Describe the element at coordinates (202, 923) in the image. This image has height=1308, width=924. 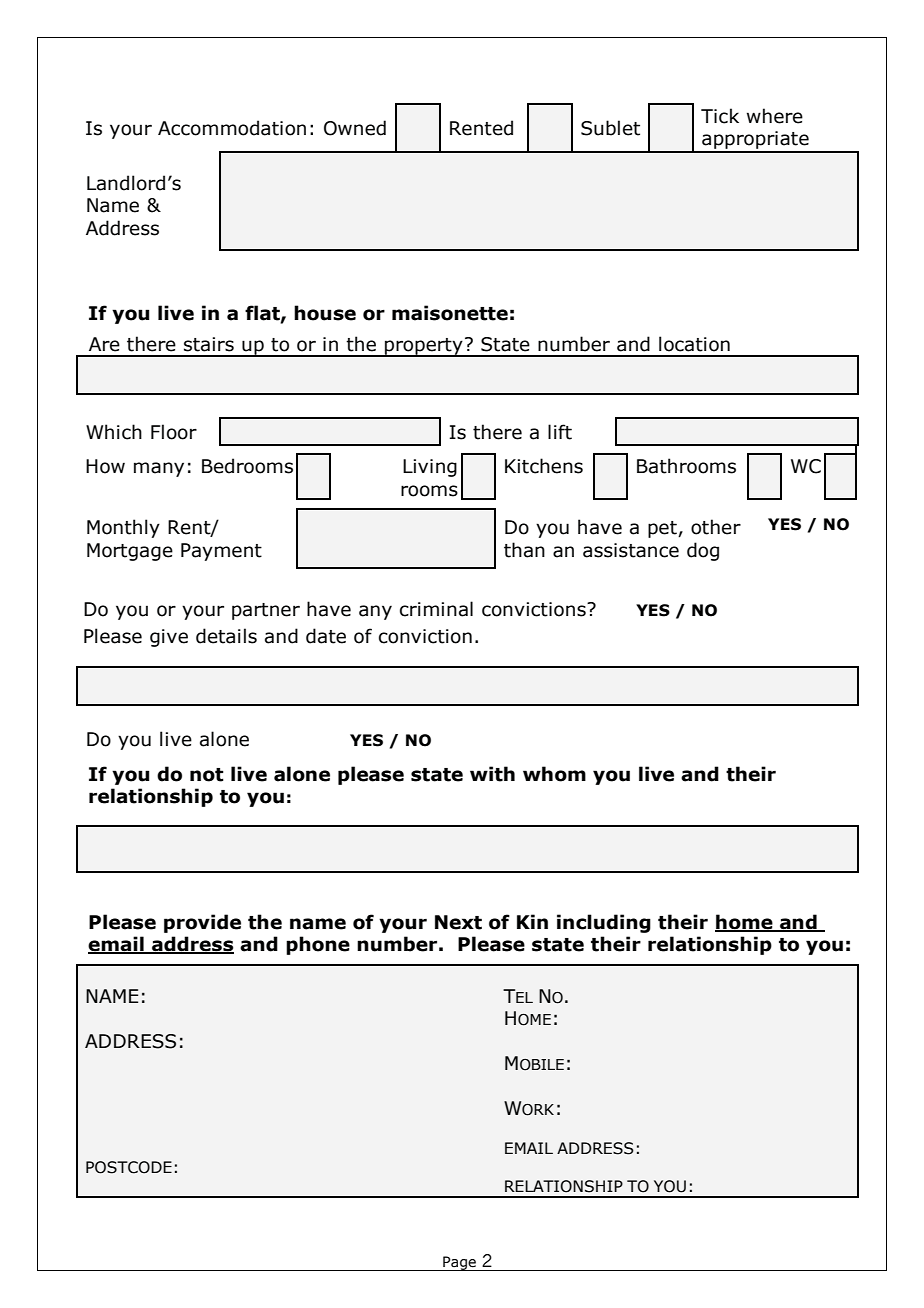
I see `provide` at that location.
